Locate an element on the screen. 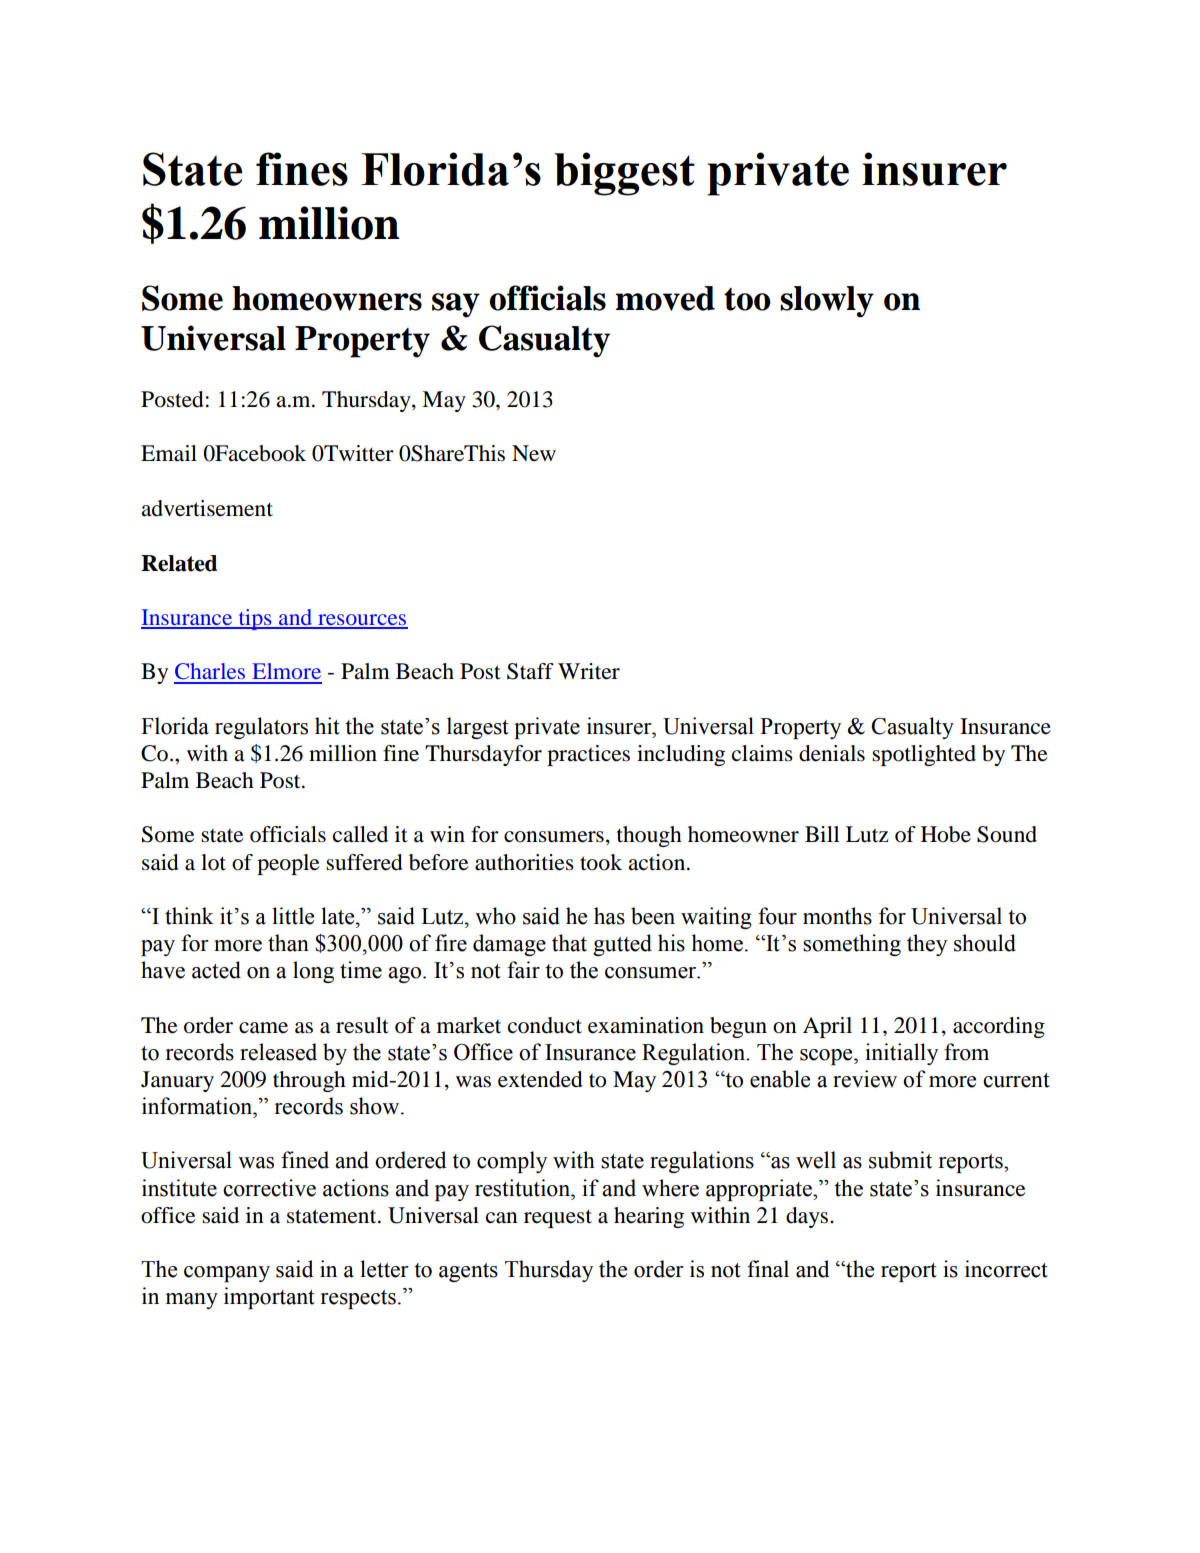 The width and height of the screenshot is (1200, 1553). incorrect is located at coordinates (1006, 1269).
